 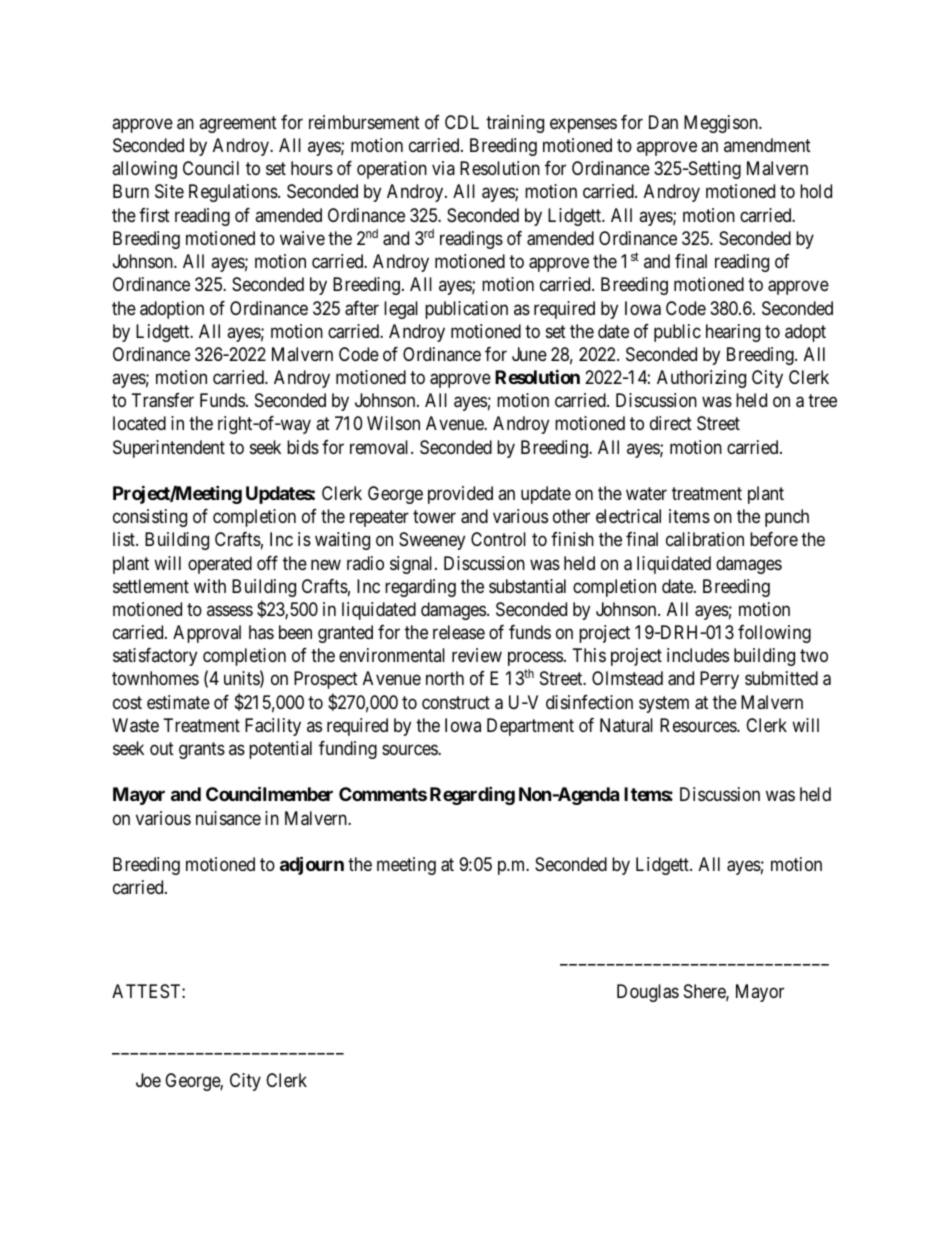 I want to click on Joe, so click(x=148, y=1080).
